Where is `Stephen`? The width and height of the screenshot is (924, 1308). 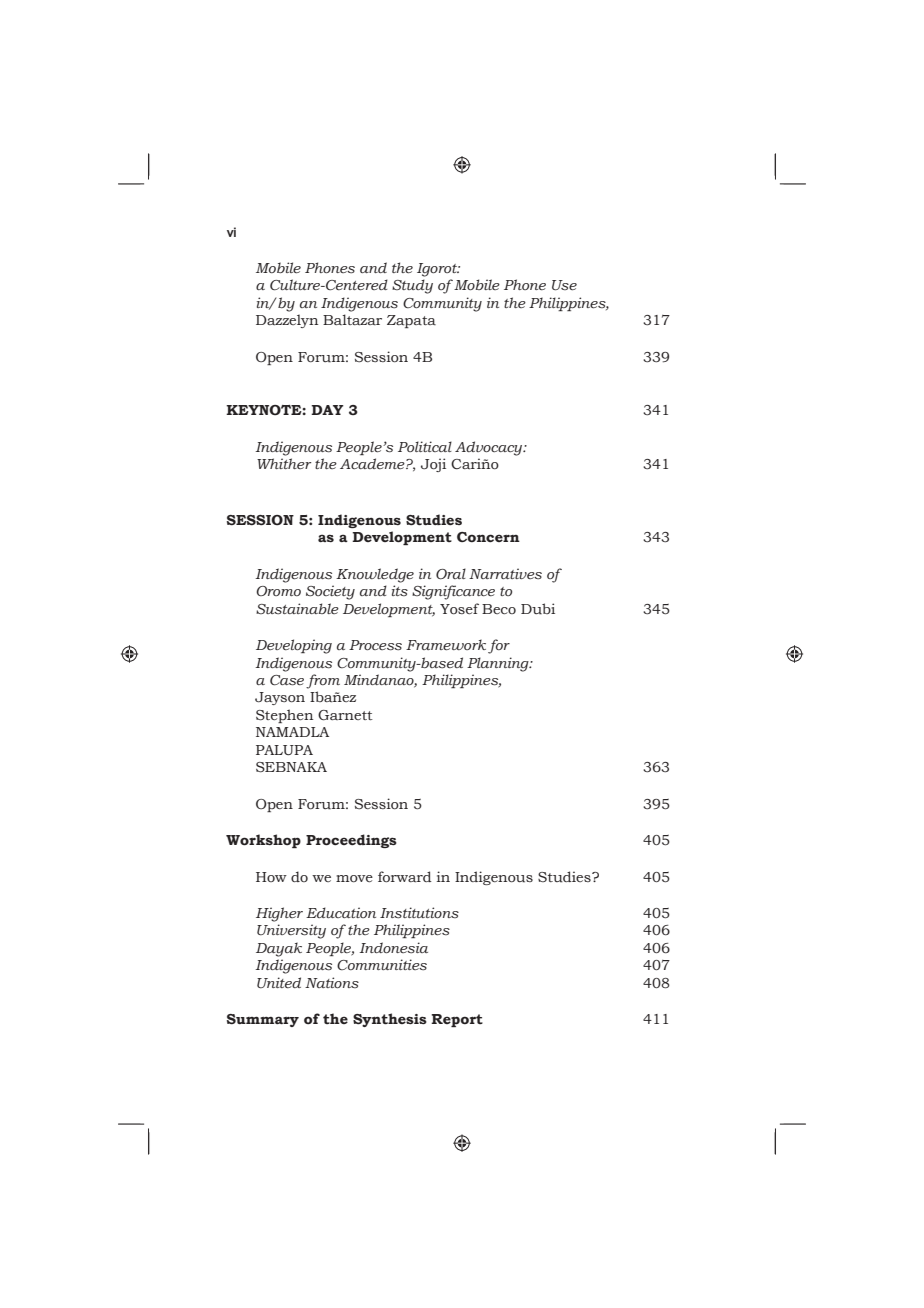 Stephen is located at coordinates (284, 716).
